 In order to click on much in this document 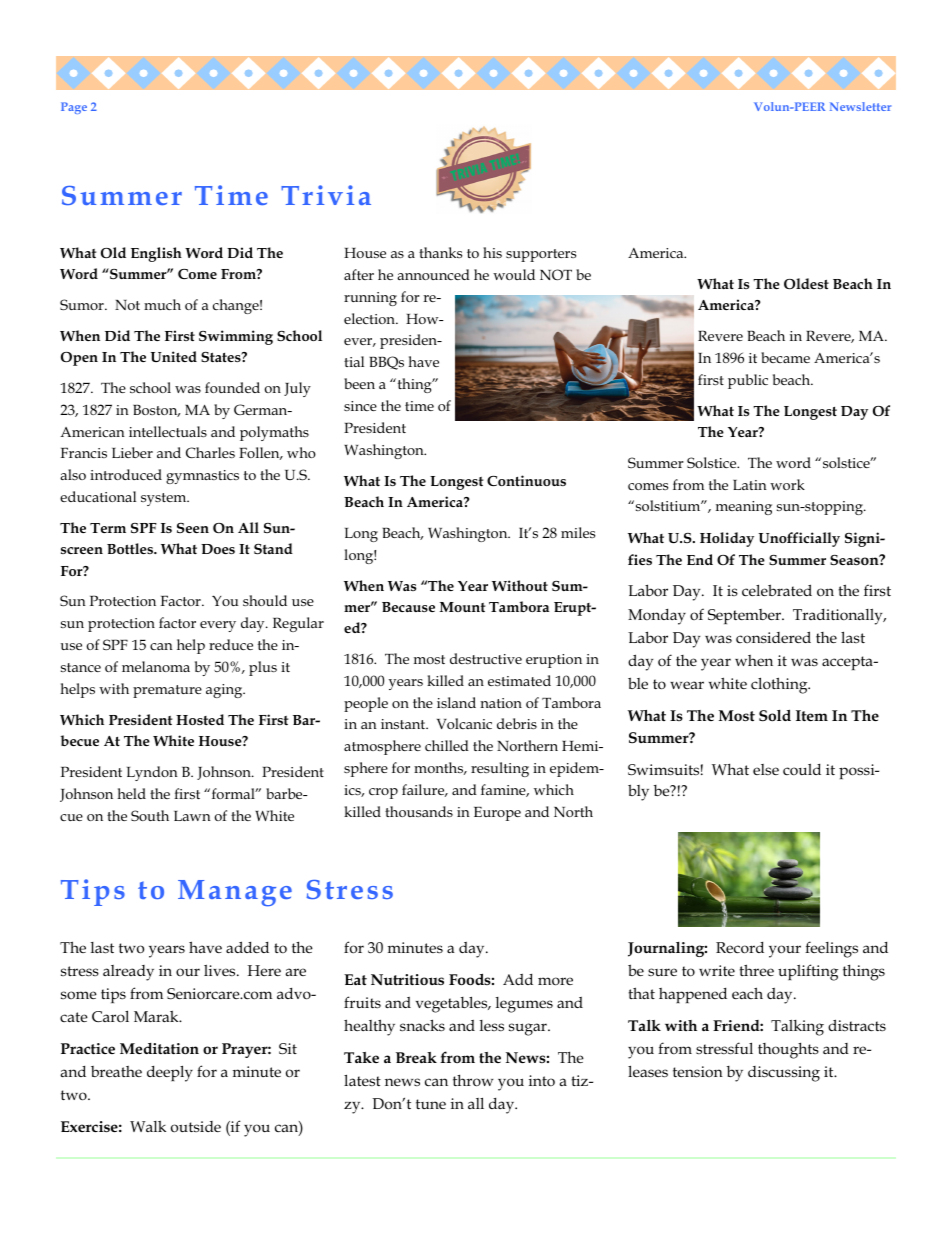, I will do `click(162, 304)`.
